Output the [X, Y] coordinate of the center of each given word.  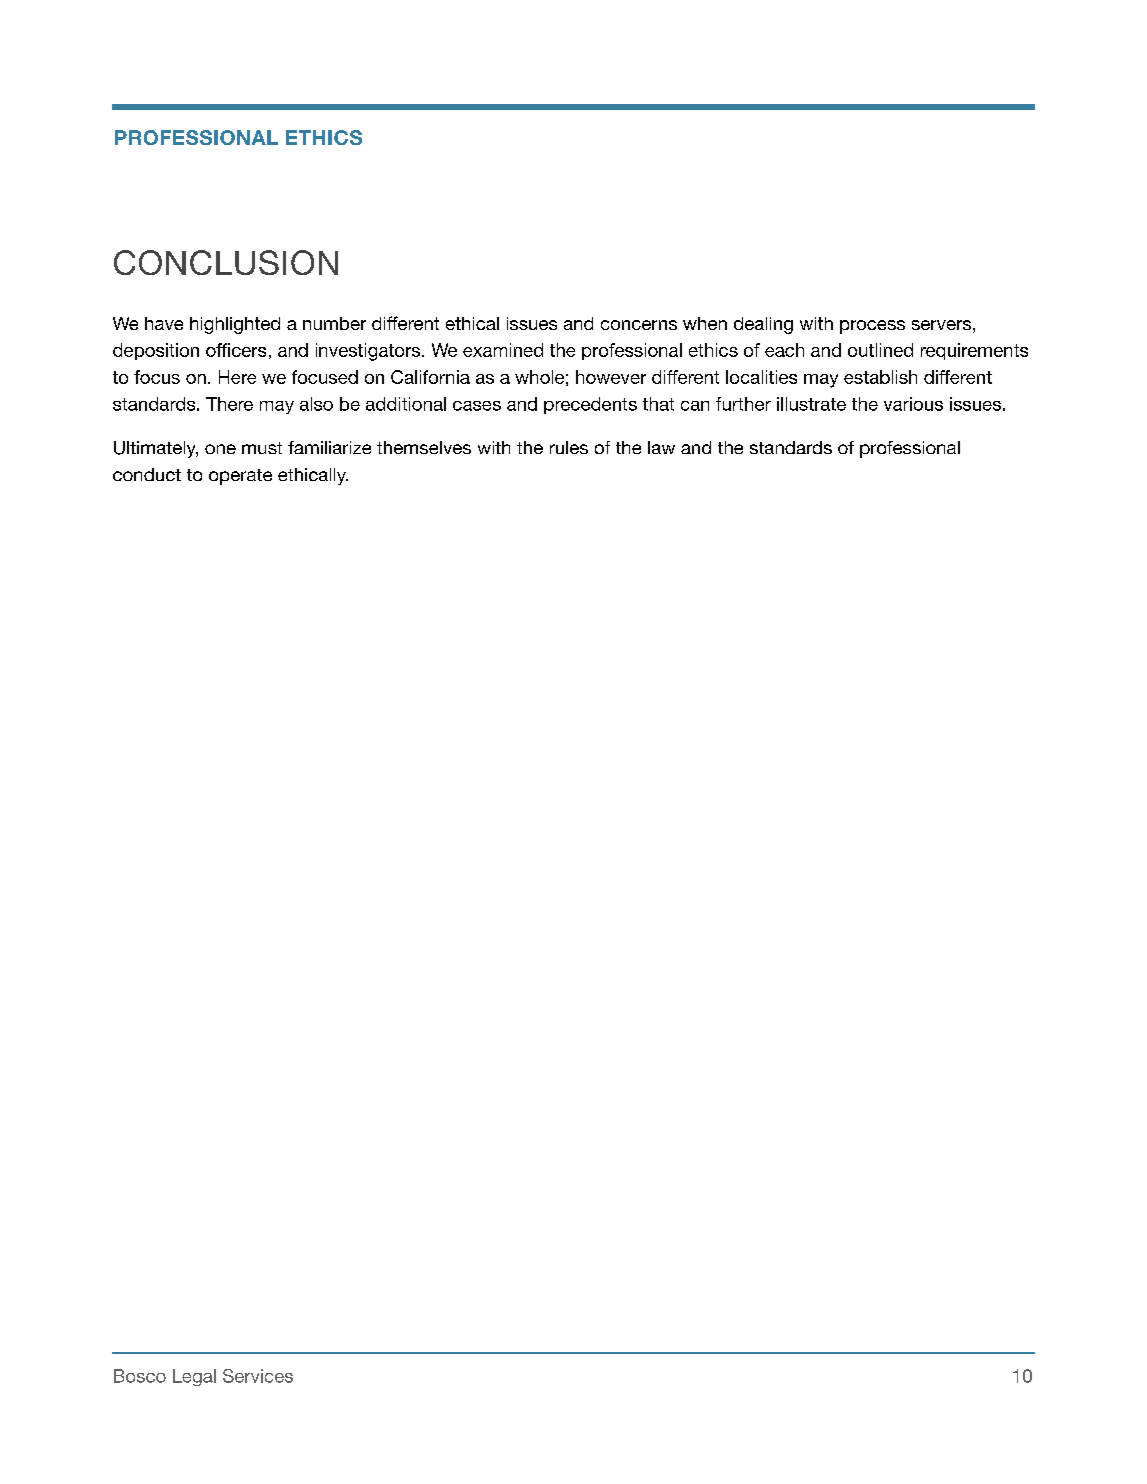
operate [240, 477]
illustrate [811, 404]
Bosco [140, 1376]
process [872, 327]
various [913, 404]
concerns [639, 325]
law [661, 447]
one [220, 449]
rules [569, 447]
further [743, 404]
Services [258, 1376]
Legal [194, 1377]
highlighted [235, 325]
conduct [147, 474]
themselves [424, 447]
